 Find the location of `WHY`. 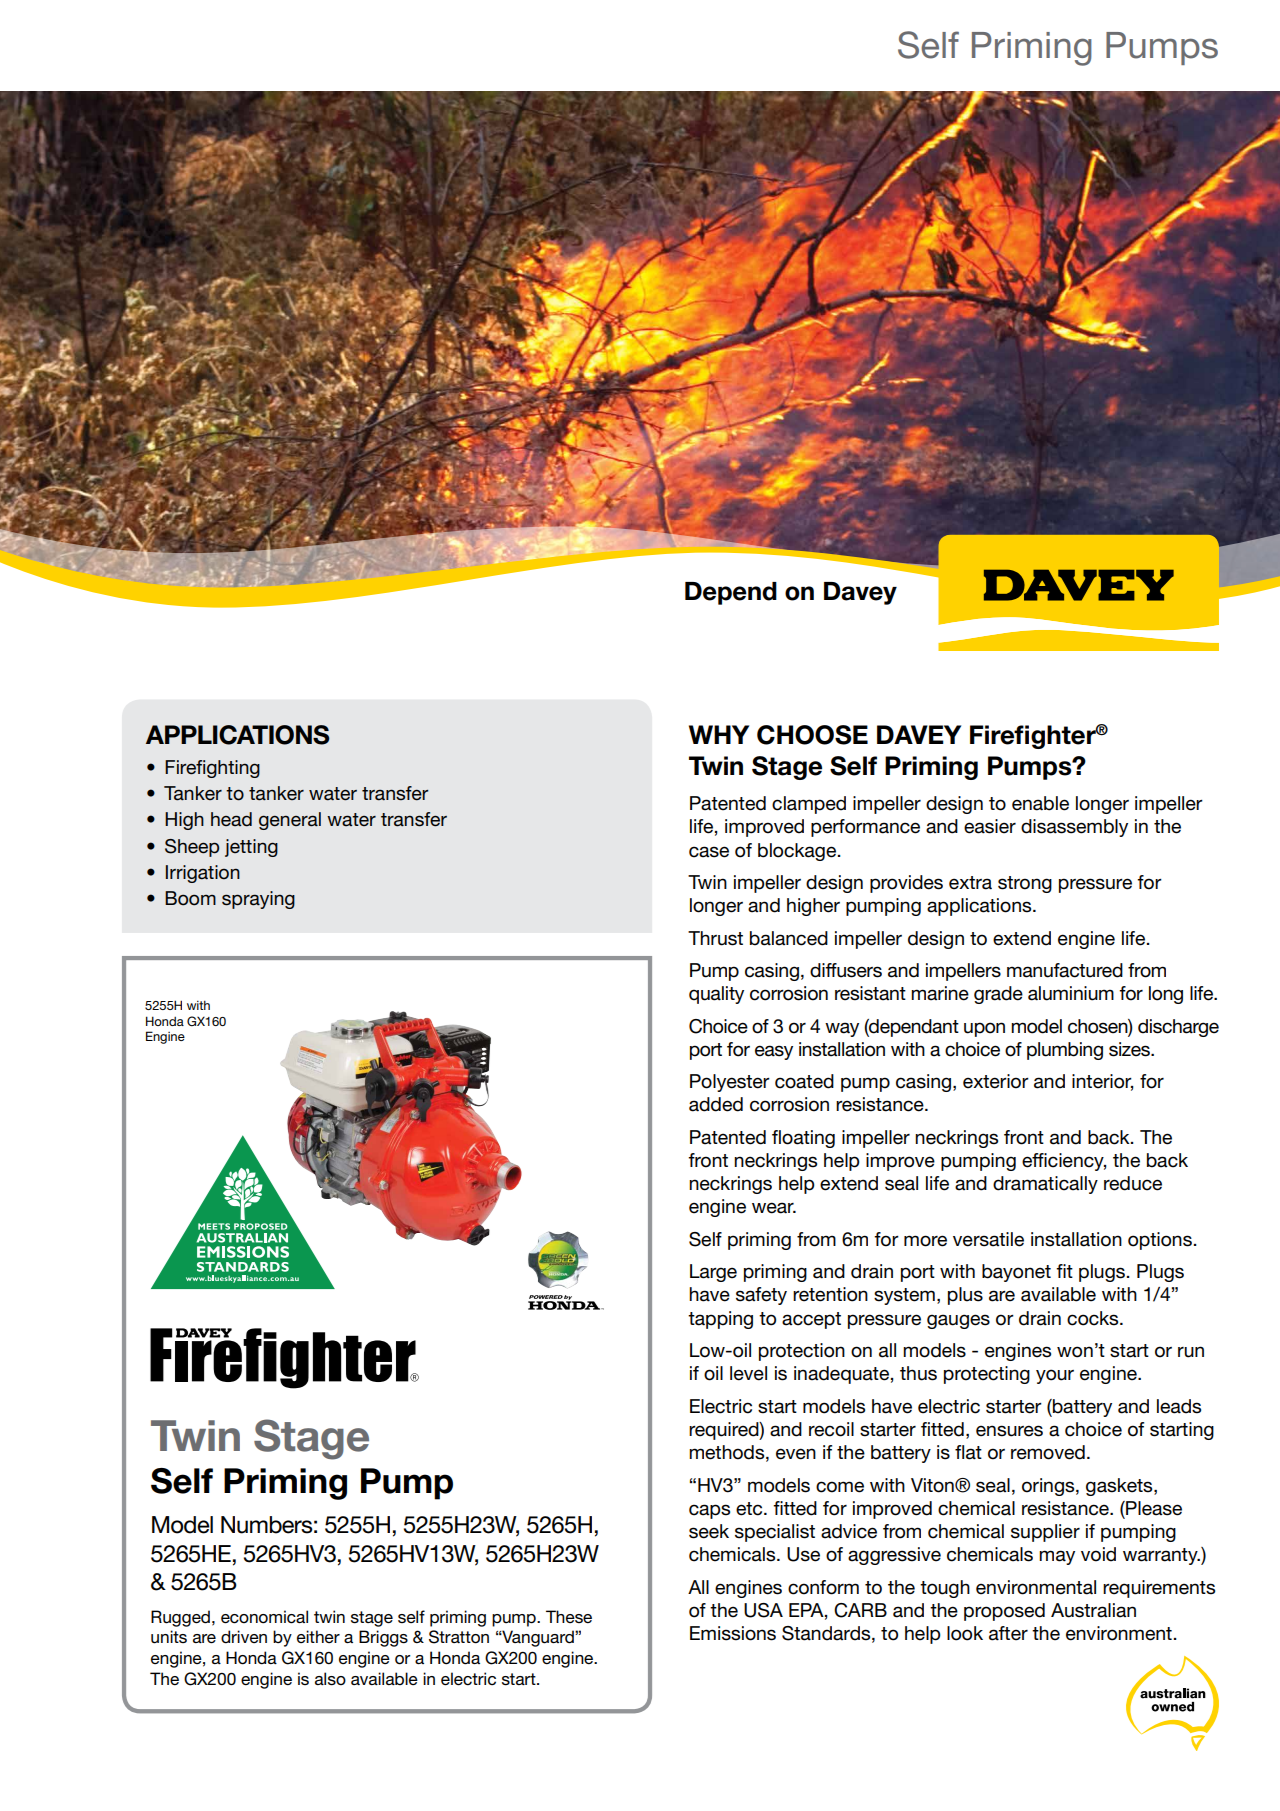

WHY is located at coordinates (719, 734).
